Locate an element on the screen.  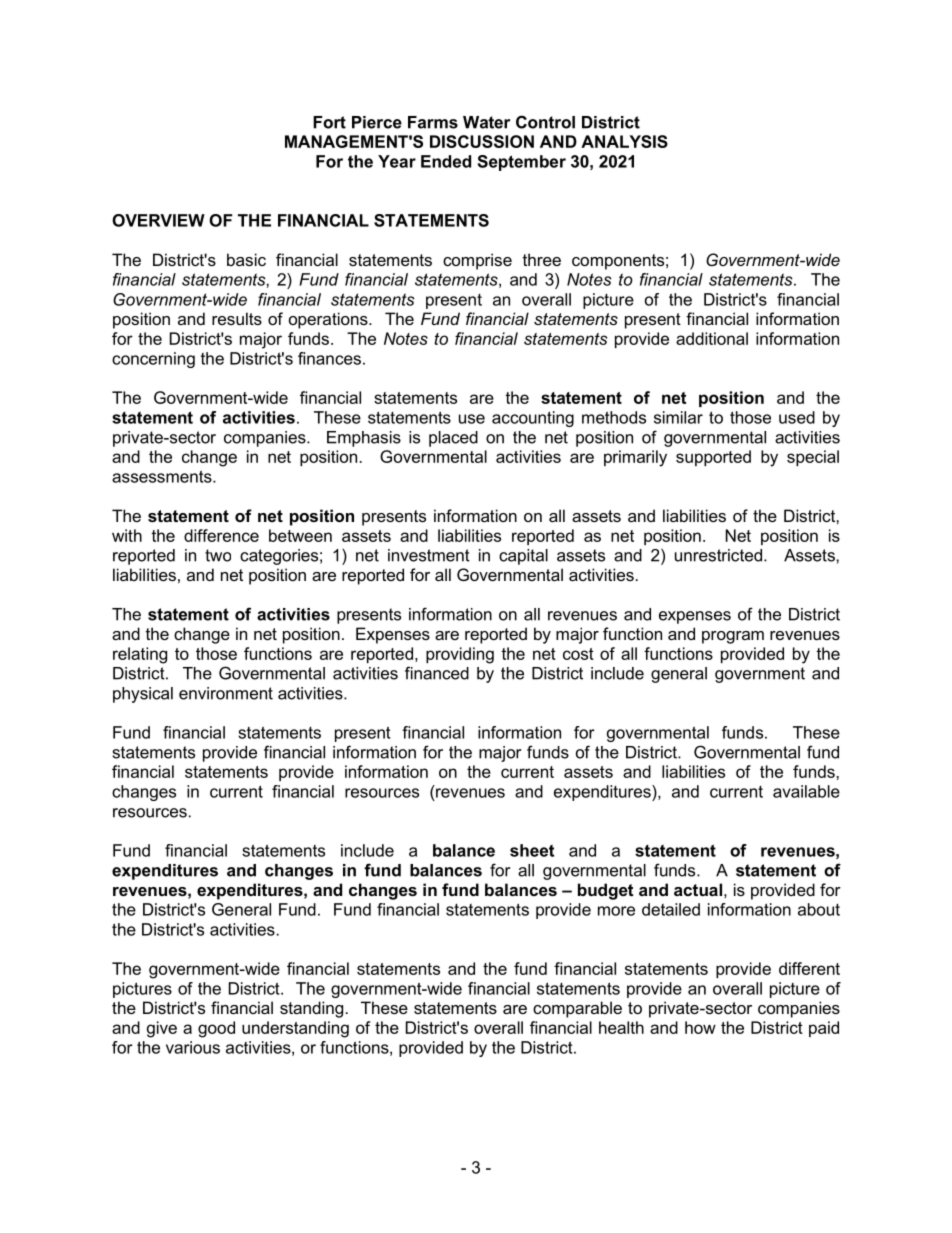
environment is located at coordinates (226, 693).
